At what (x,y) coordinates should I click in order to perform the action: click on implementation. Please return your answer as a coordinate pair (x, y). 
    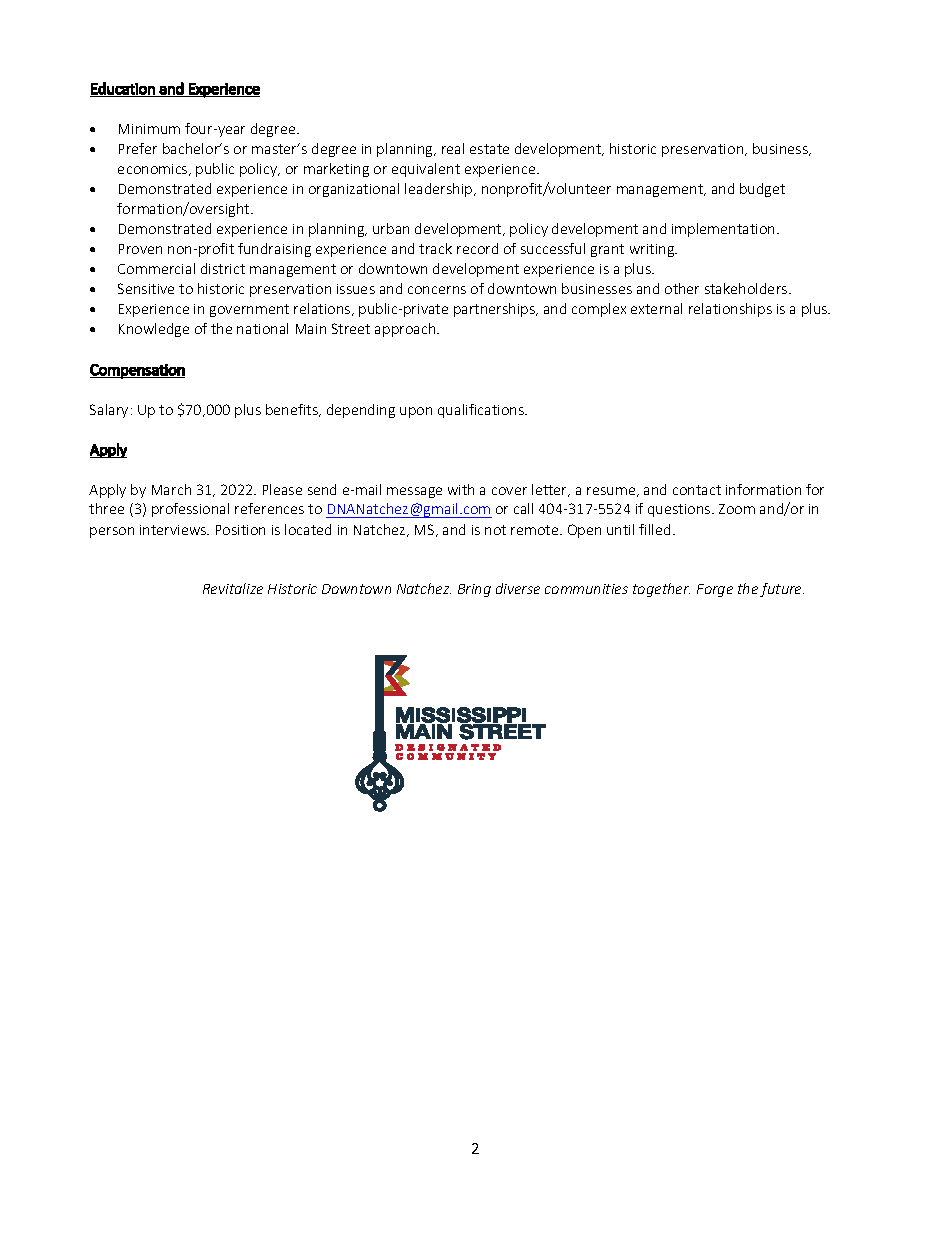
    Looking at the image, I should click on (725, 230).
